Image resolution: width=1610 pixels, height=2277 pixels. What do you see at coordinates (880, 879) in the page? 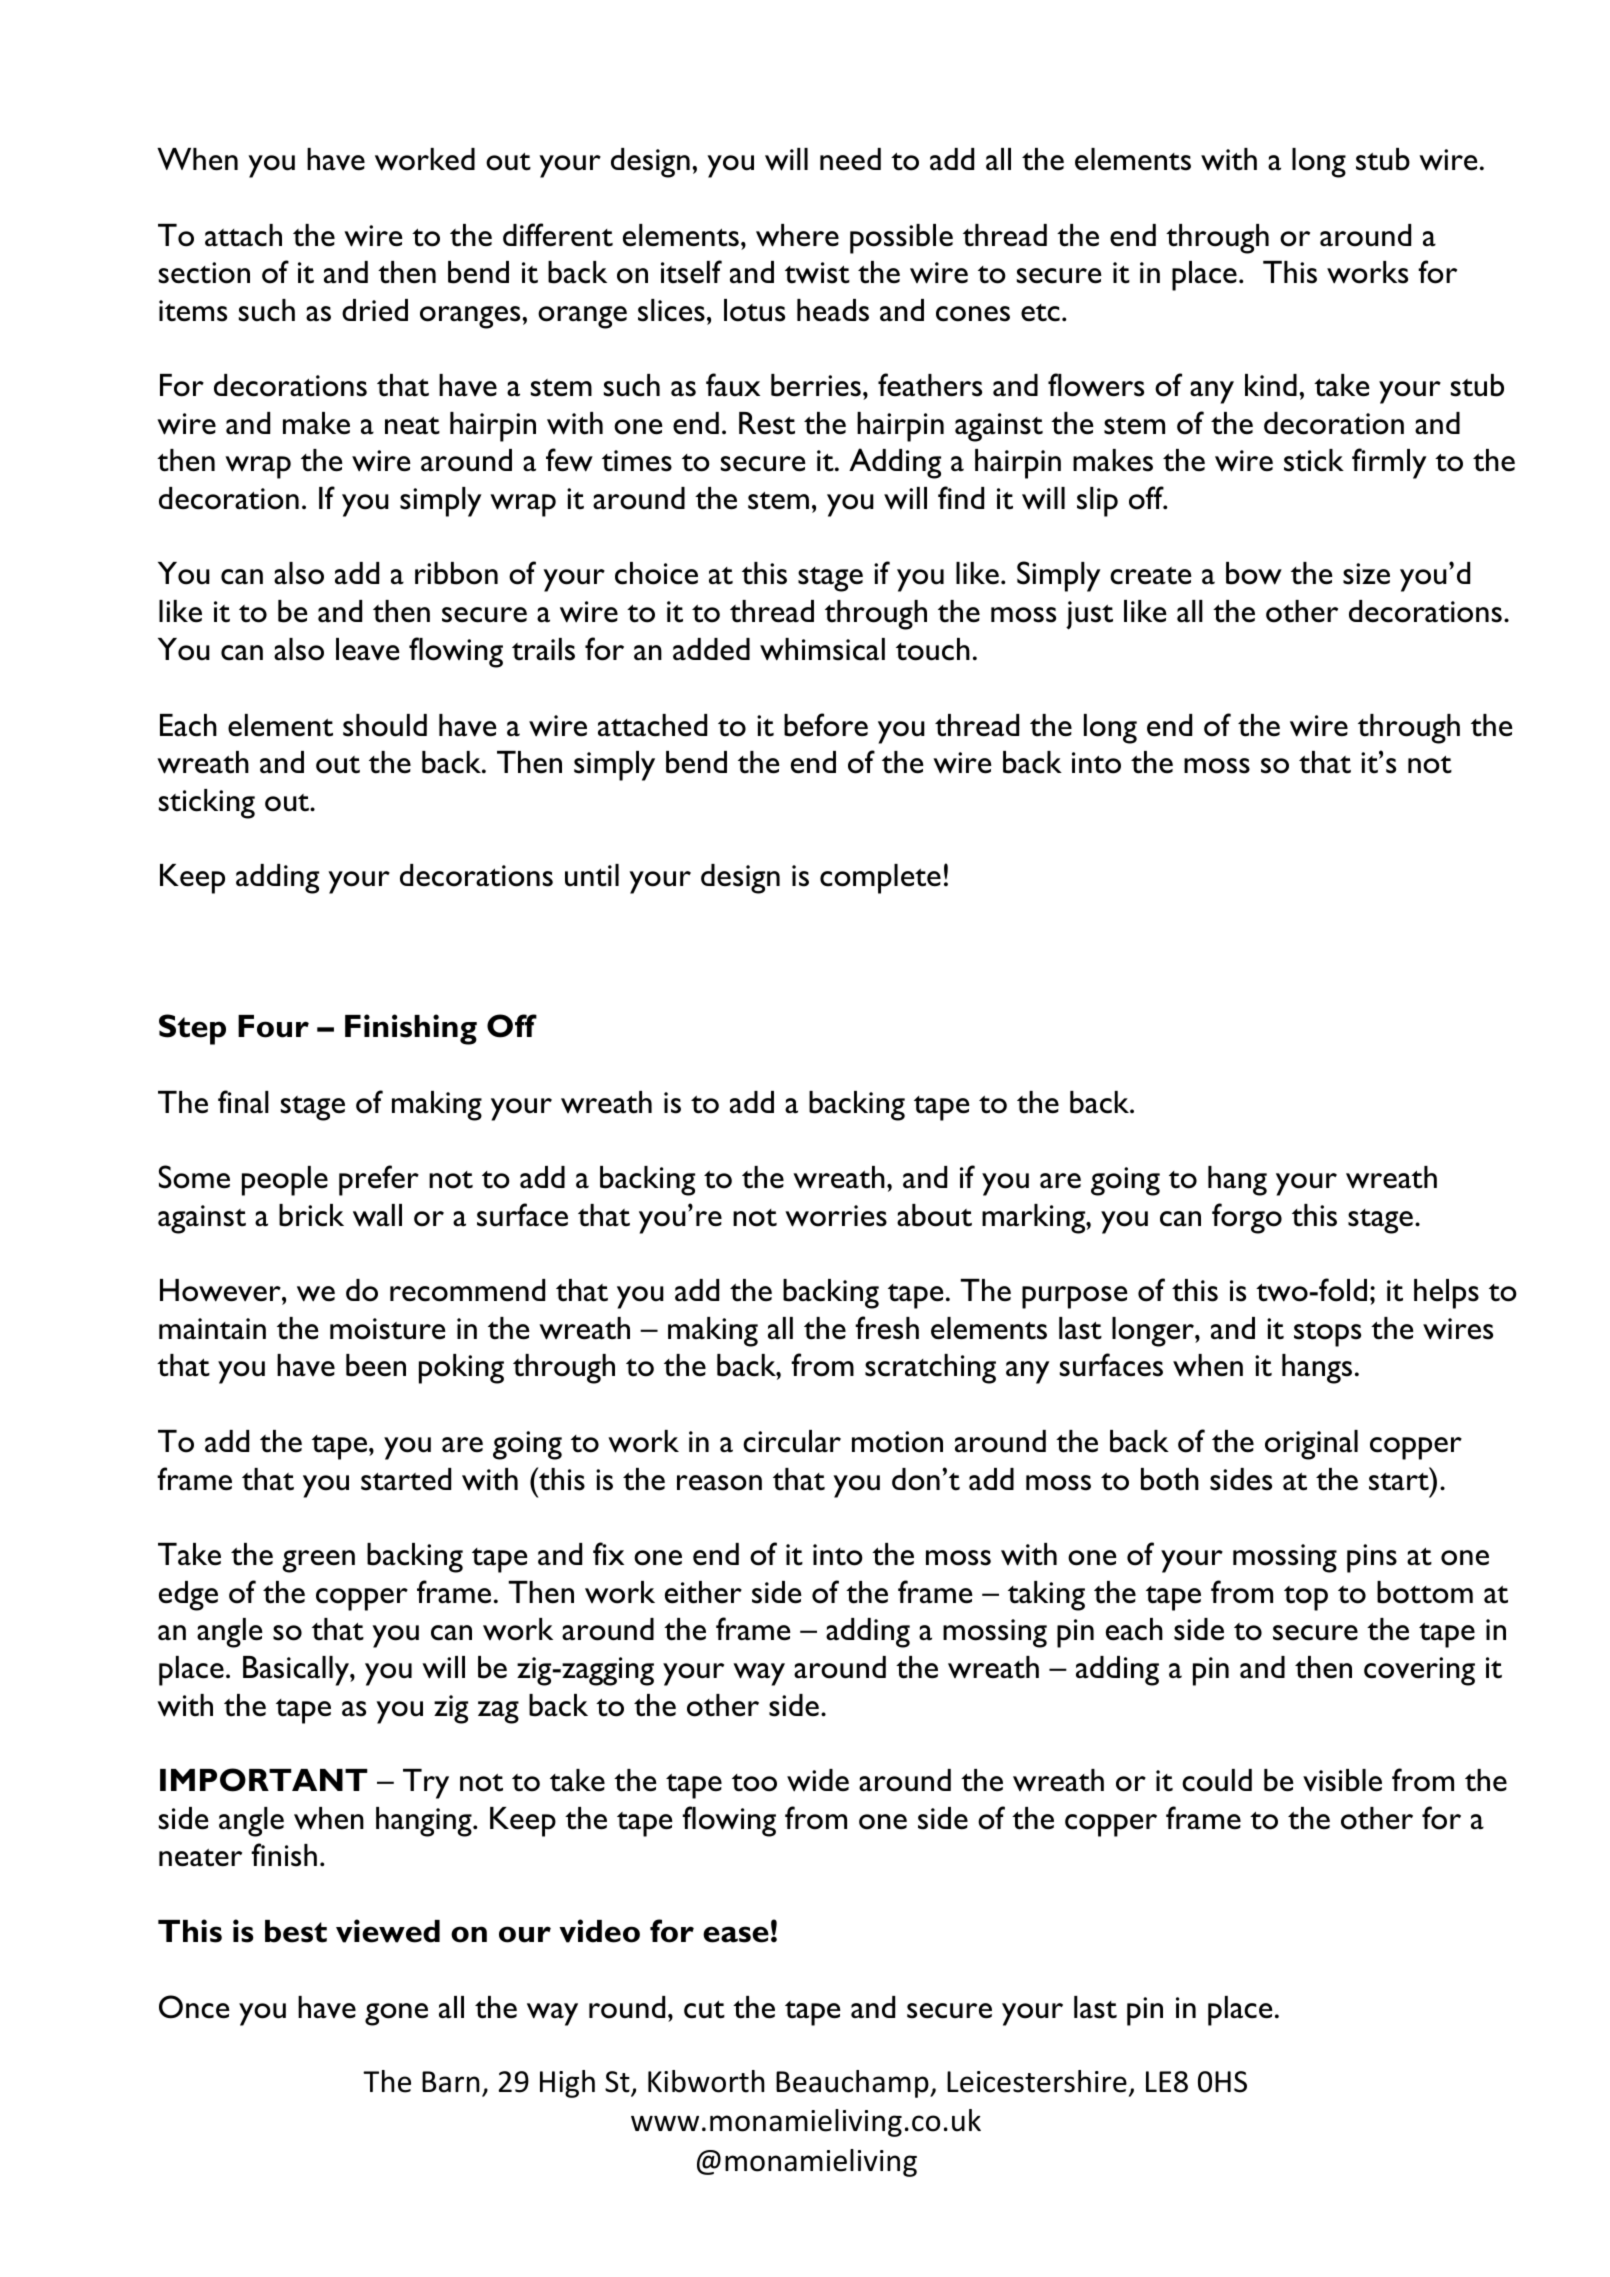
I see `complete` at bounding box center [880, 879].
